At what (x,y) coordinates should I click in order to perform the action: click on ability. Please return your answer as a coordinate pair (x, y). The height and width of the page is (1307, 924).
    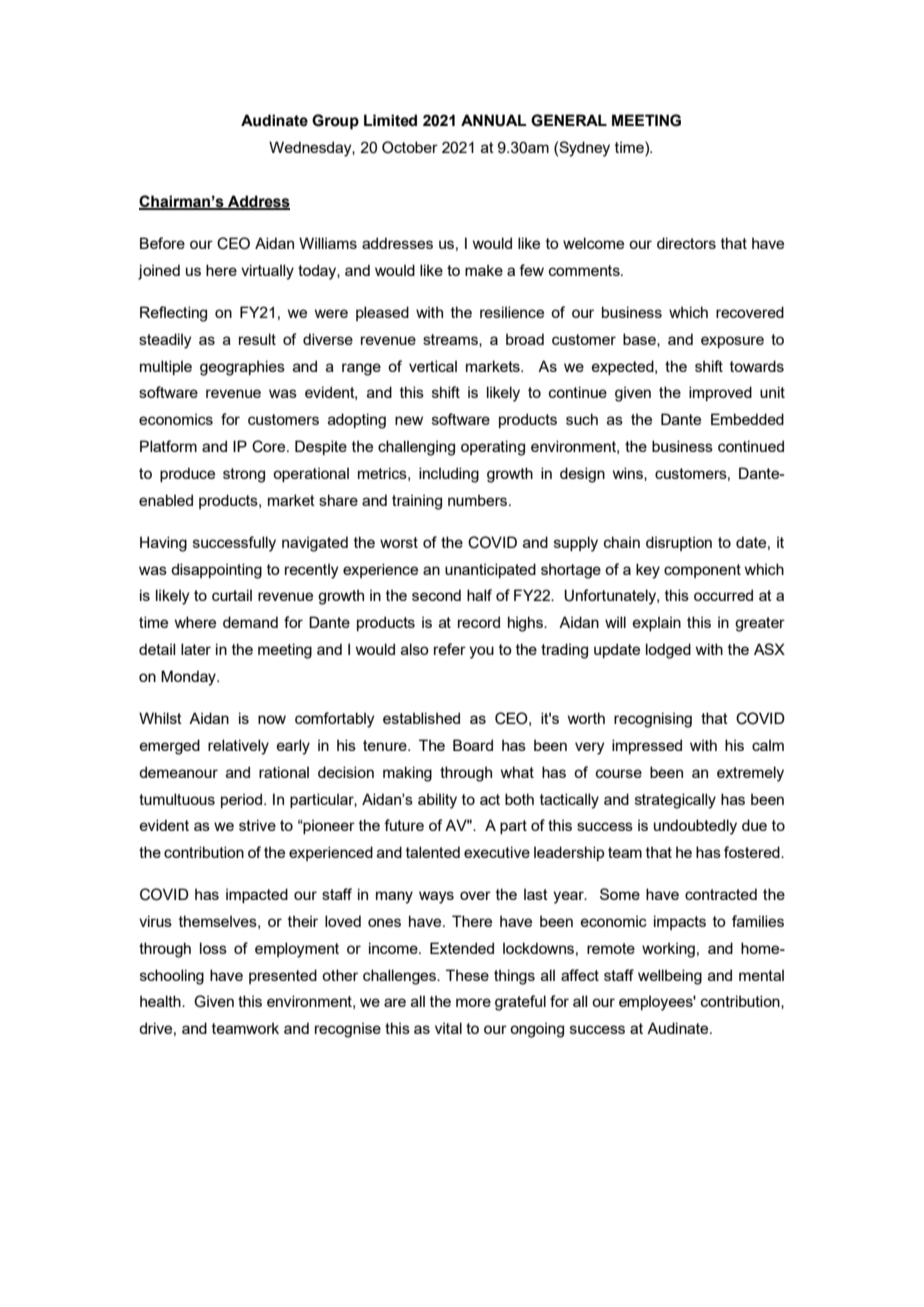
    Looking at the image, I should click on (437, 801).
